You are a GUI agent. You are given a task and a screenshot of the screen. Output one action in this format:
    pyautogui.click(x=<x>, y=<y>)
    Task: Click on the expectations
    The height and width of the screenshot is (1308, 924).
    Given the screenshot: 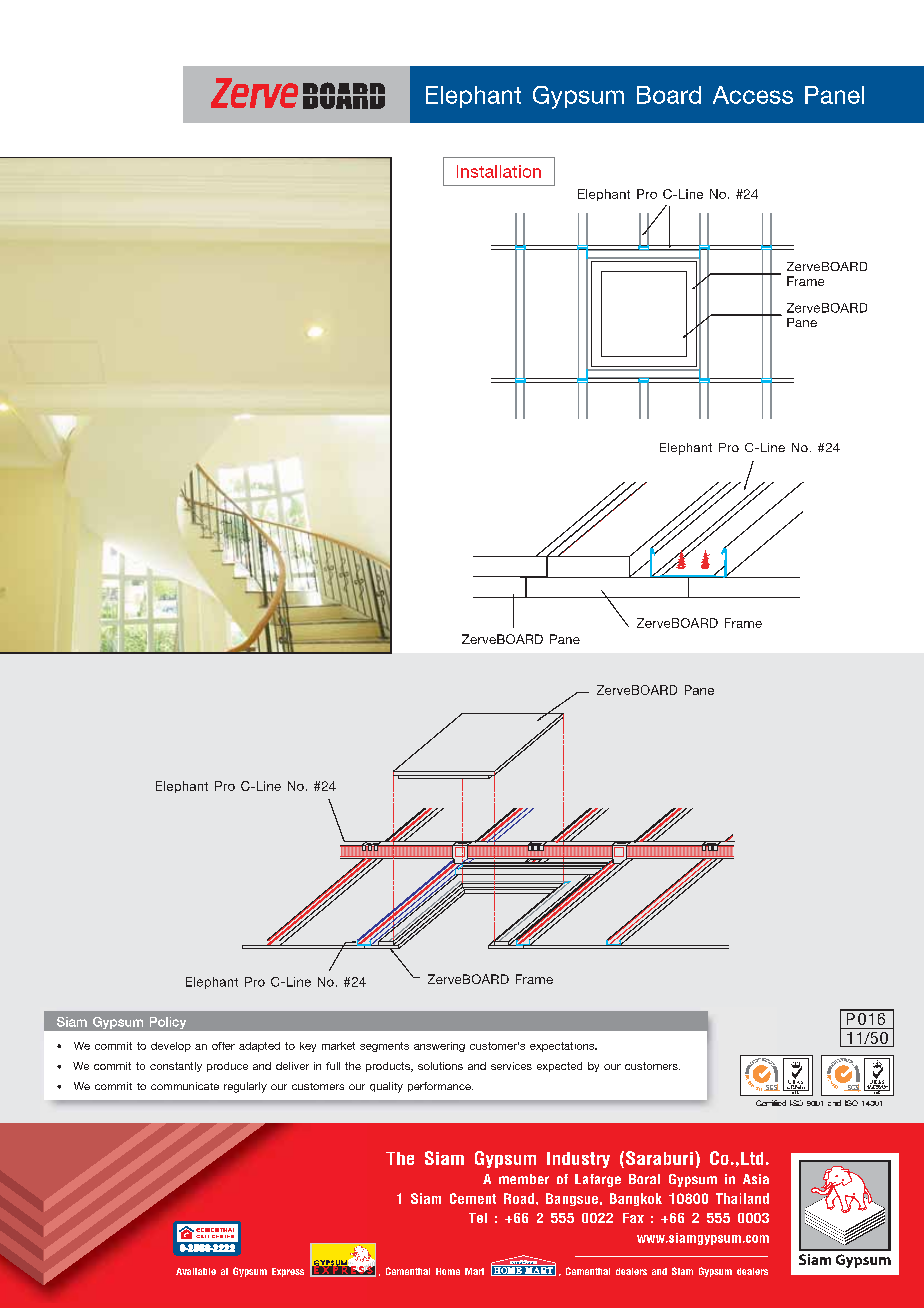 What is the action you would take?
    pyautogui.click(x=563, y=1047)
